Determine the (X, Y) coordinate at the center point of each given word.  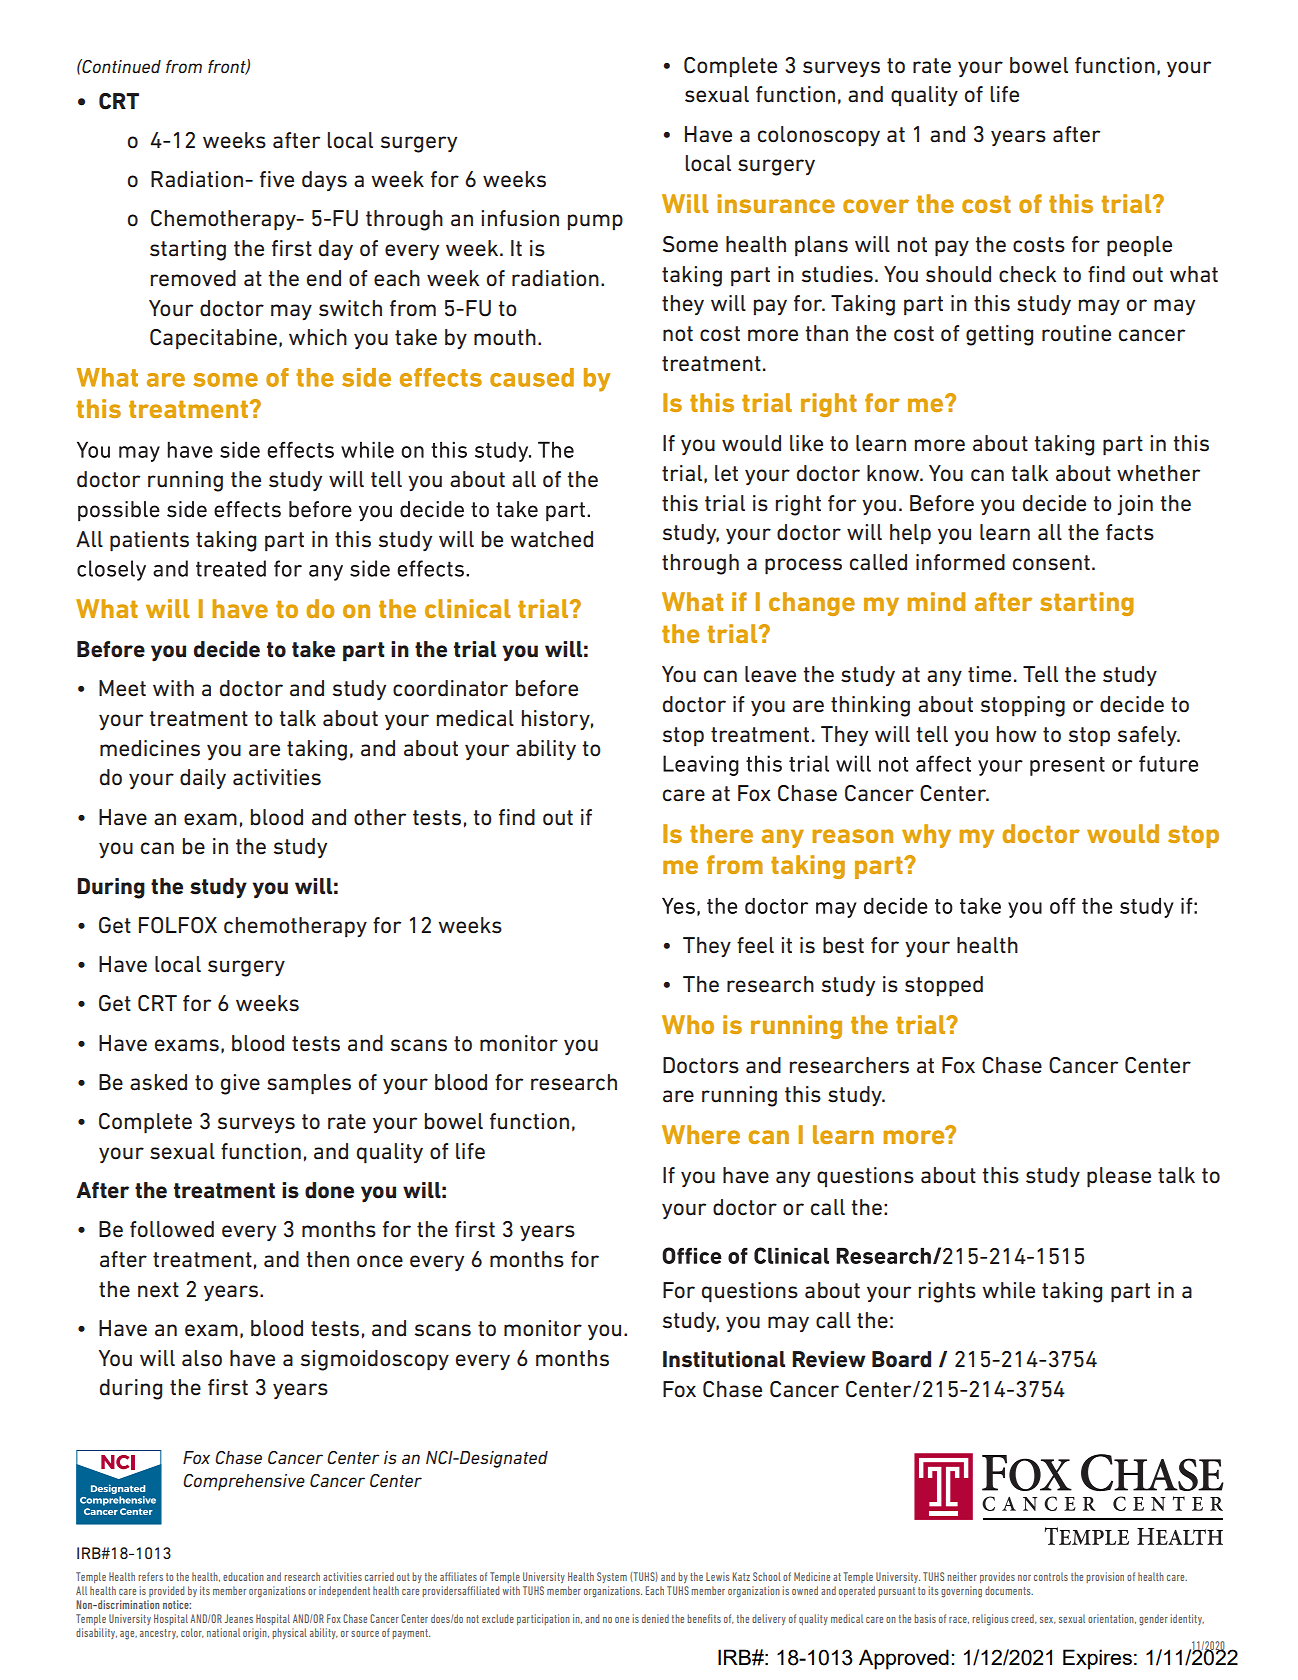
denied (655, 1618)
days (324, 181)
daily (203, 779)
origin (256, 1634)
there (721, 833)
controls (1051, 1576)
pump (595, 222)
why (926, 836)
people (1139, 246)
